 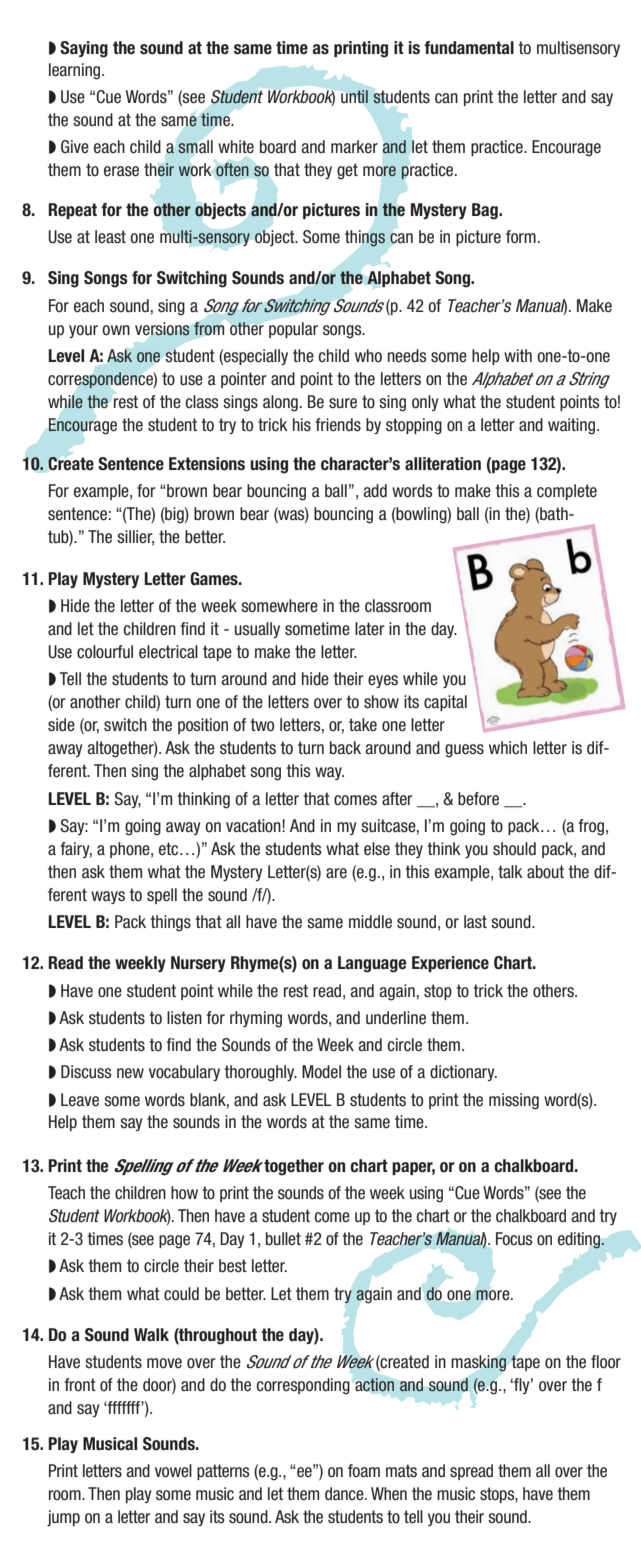 I want to click on learning, so click(x=76, y=71).
